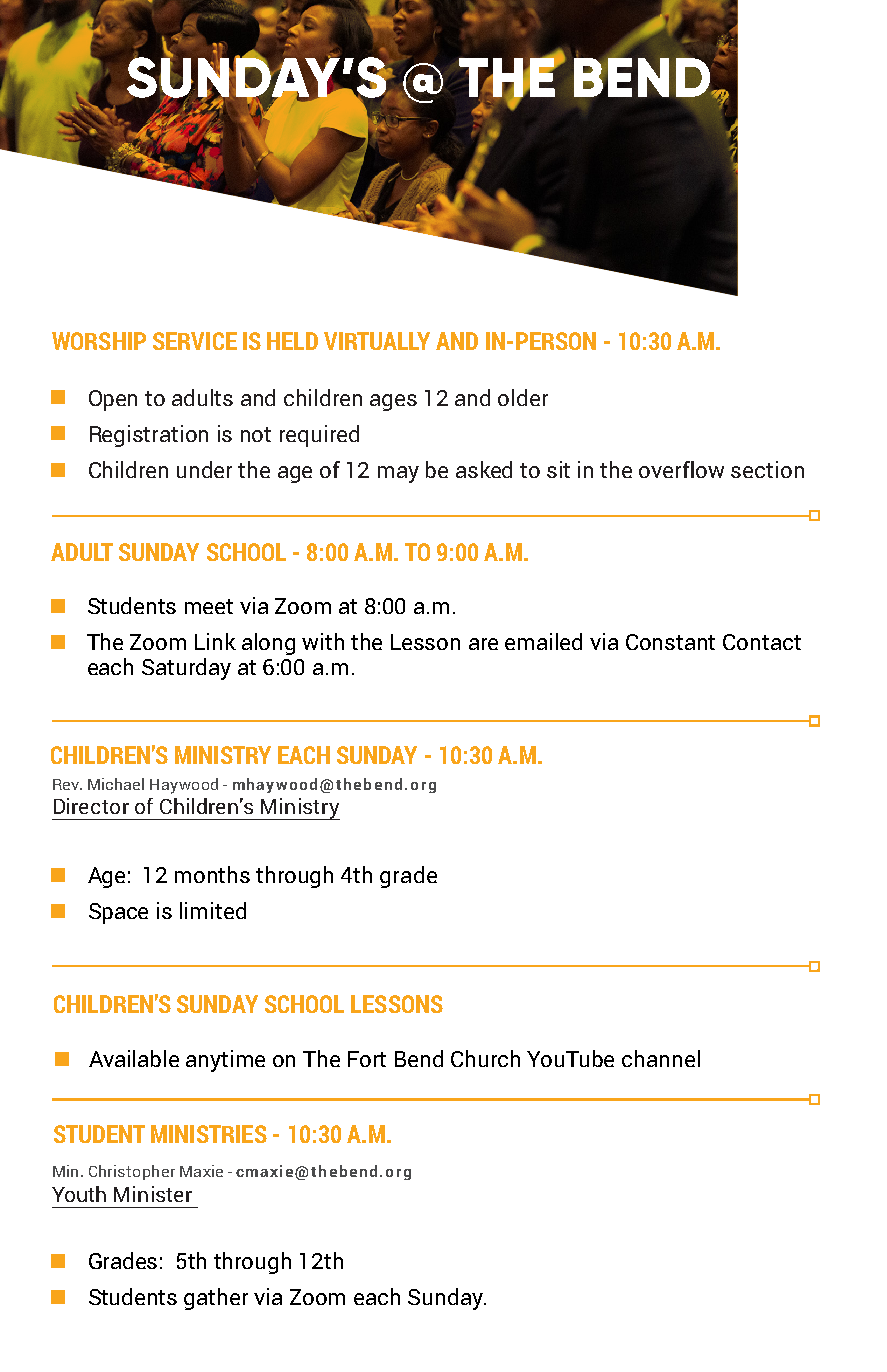  What do you see at coordinates (670, 642) in the page?
I see `Constant` at bounding box center [670, 642].
